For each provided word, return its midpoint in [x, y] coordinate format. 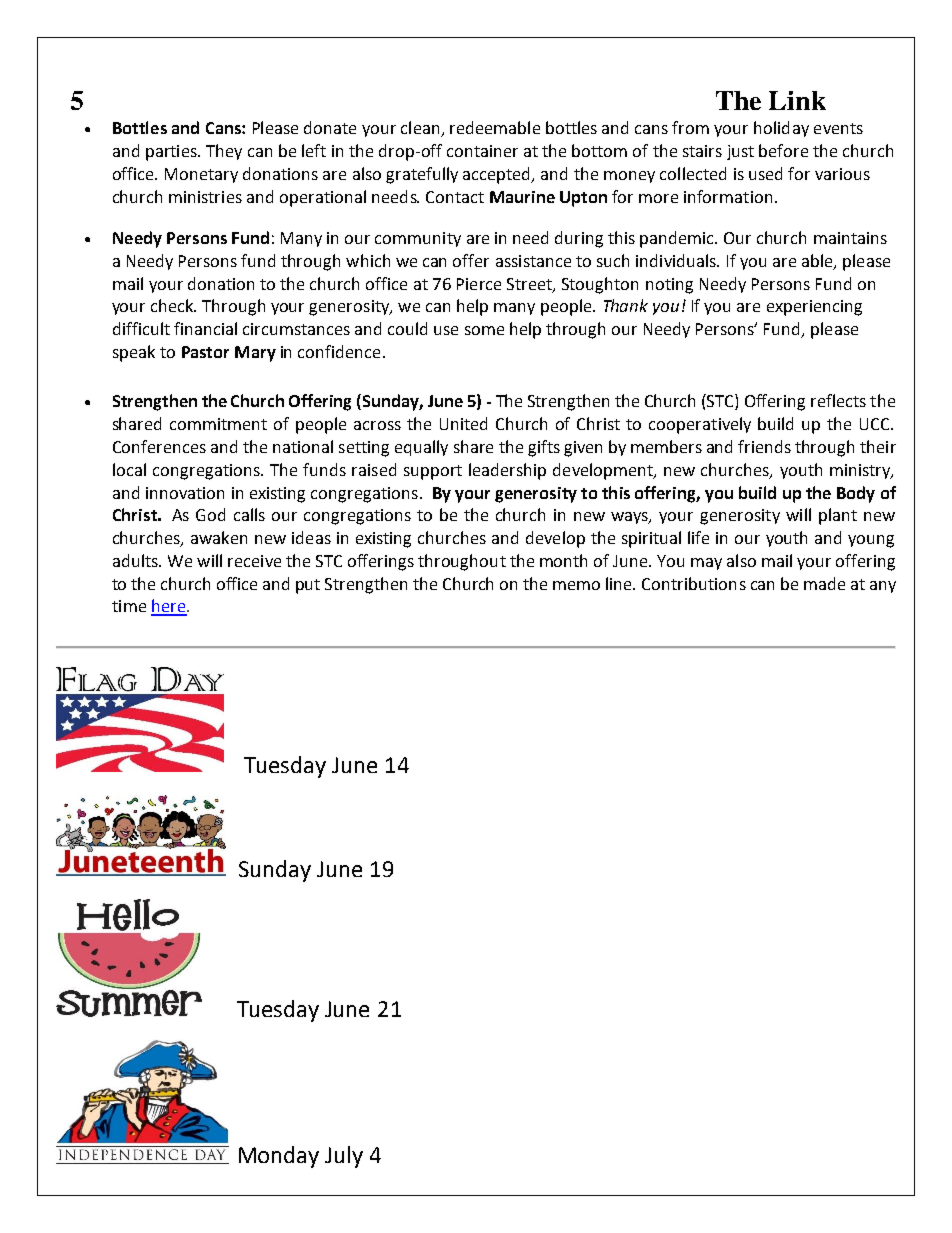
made [824, 583]
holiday [781, 129]
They [224, 152]
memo [576, 585]
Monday [279, 1157]
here [169, 607]
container [482, 151]
